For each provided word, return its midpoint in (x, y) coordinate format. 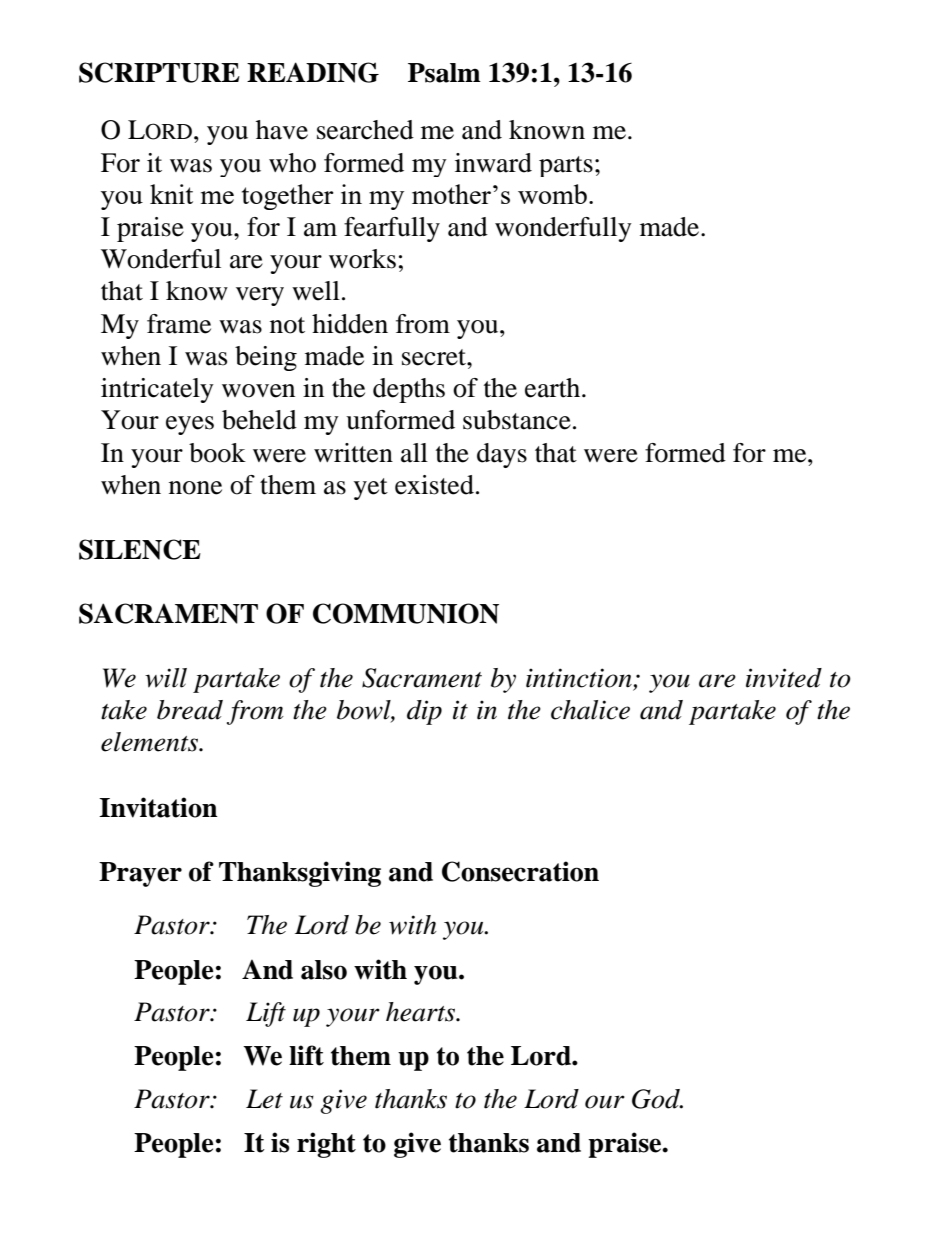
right (326, 1145)
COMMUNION (406, 613)
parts (566, 166)
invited (784, 678)
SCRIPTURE (159, 72)
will (166, 678)
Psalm (444, 73)
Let (264, 1099)
